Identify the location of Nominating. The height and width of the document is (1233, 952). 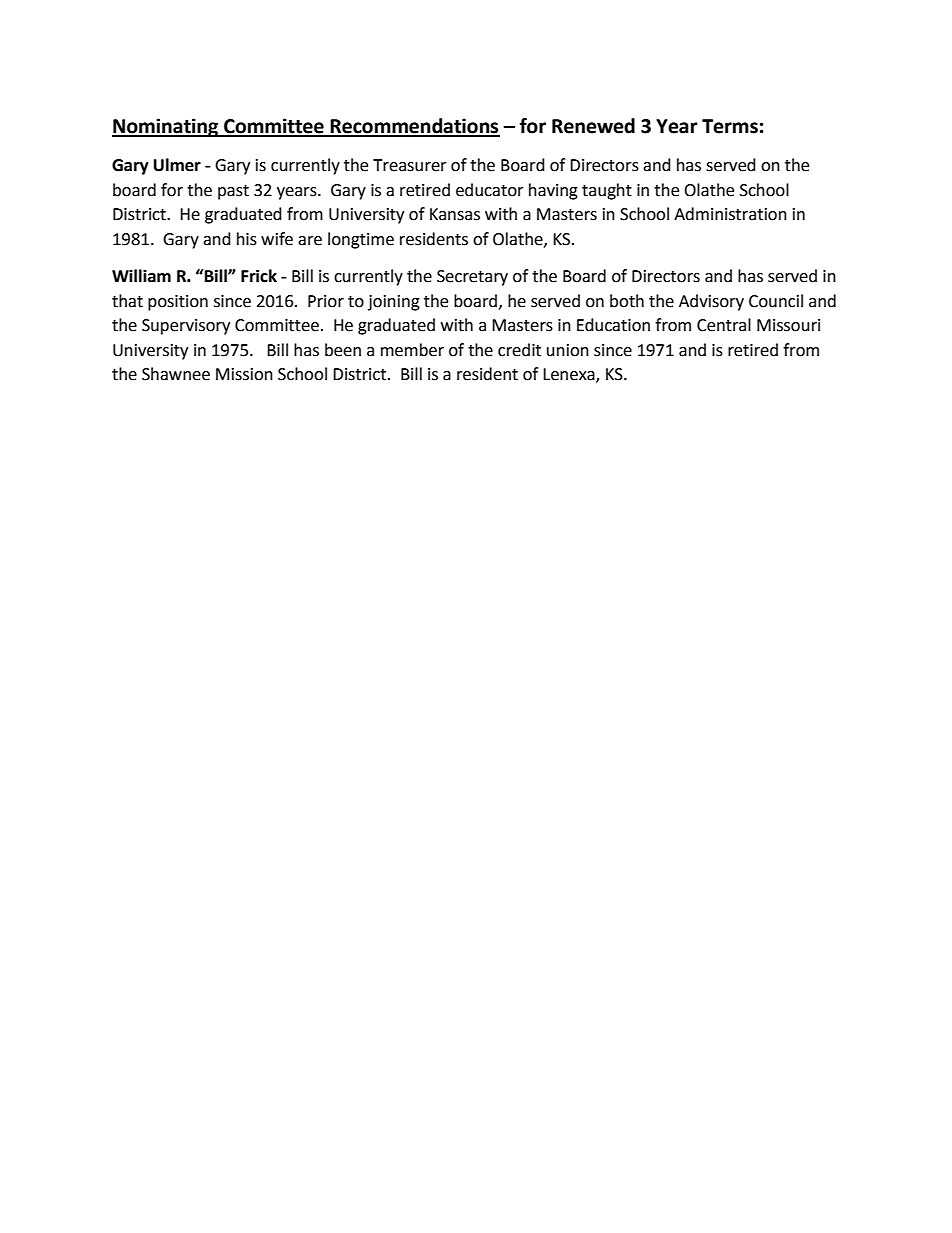
(166, 127).
